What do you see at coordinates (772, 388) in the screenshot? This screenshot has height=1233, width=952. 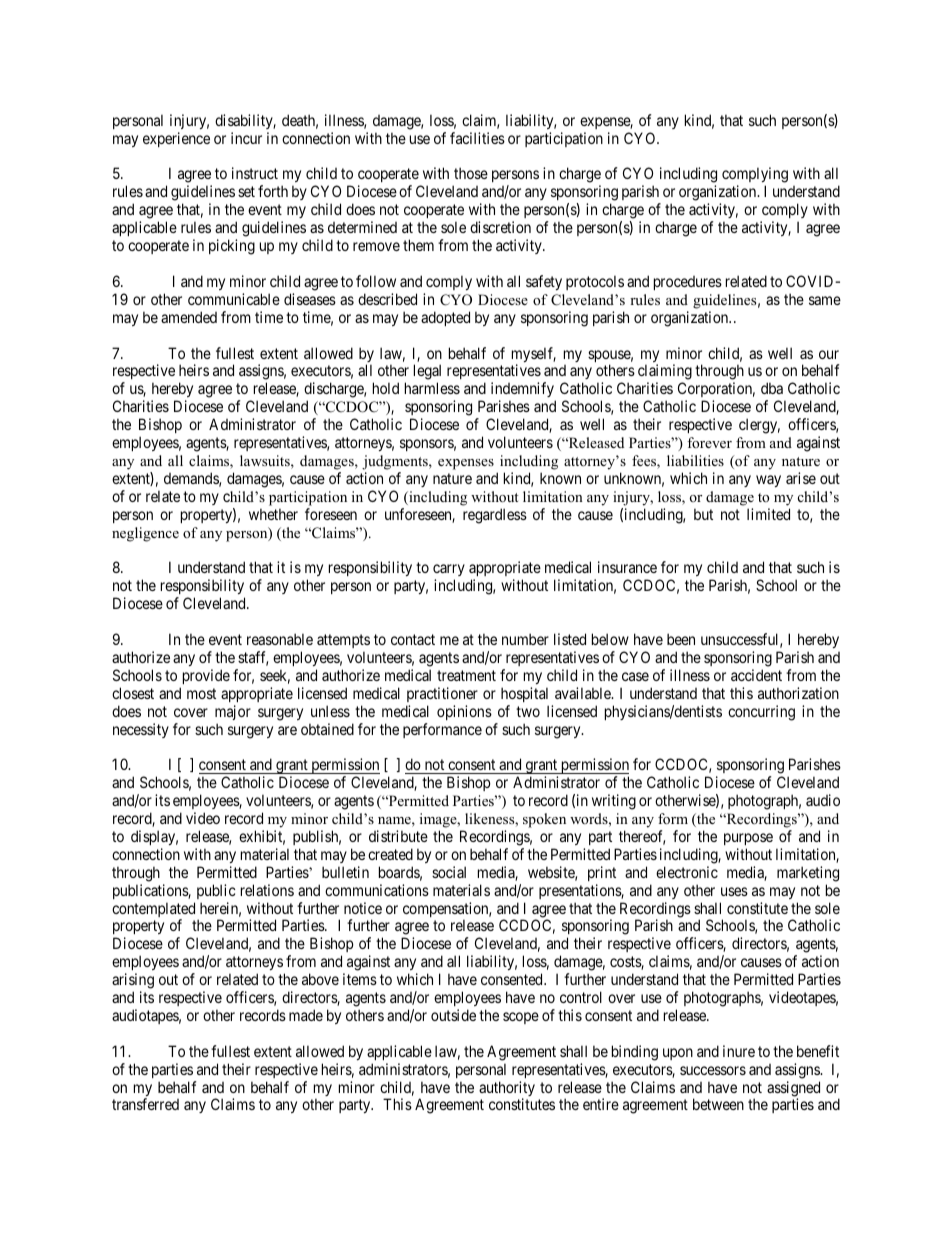 I see `dba` at bounding box center [772, 388].
